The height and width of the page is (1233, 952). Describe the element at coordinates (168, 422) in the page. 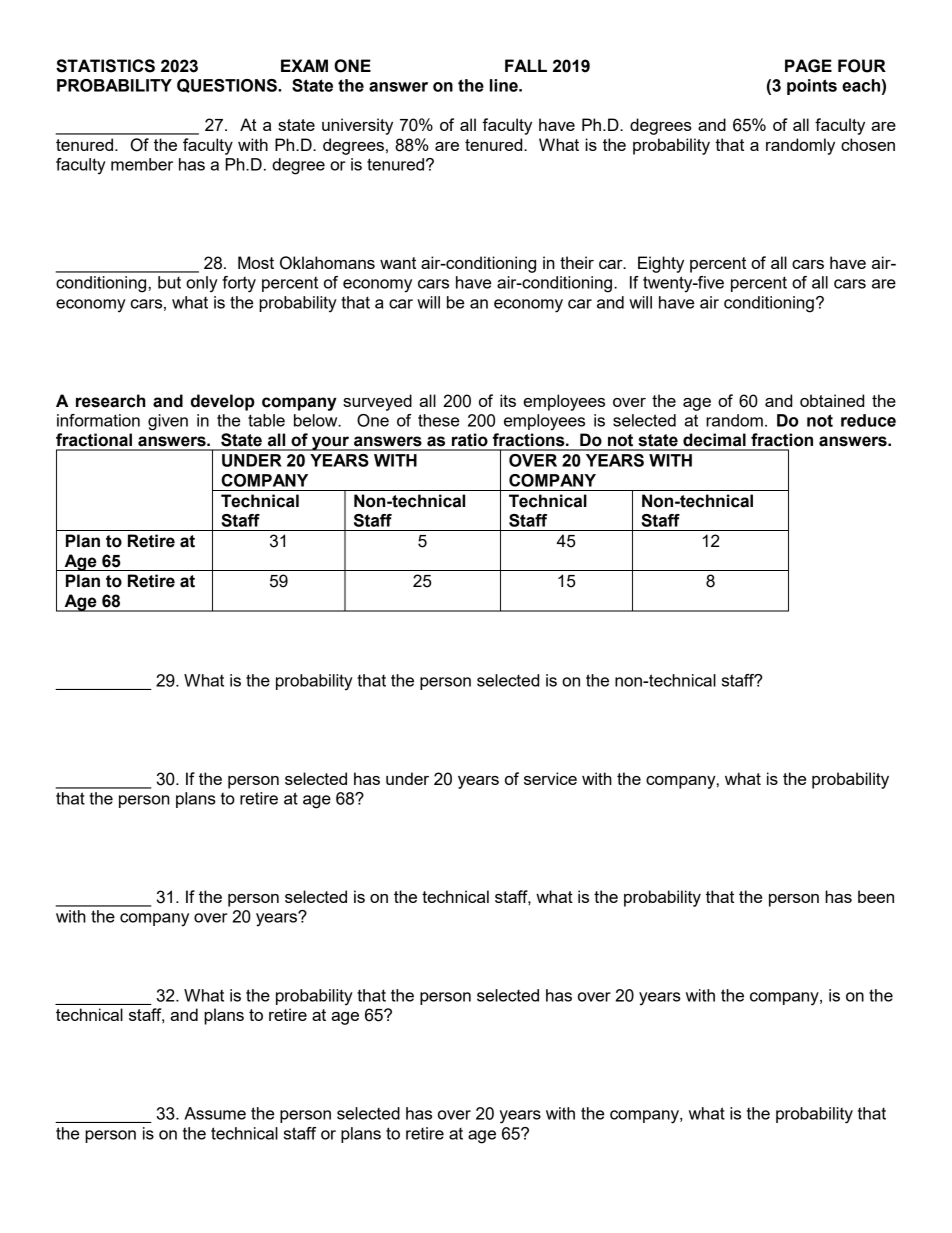

I see `given` at that location.
